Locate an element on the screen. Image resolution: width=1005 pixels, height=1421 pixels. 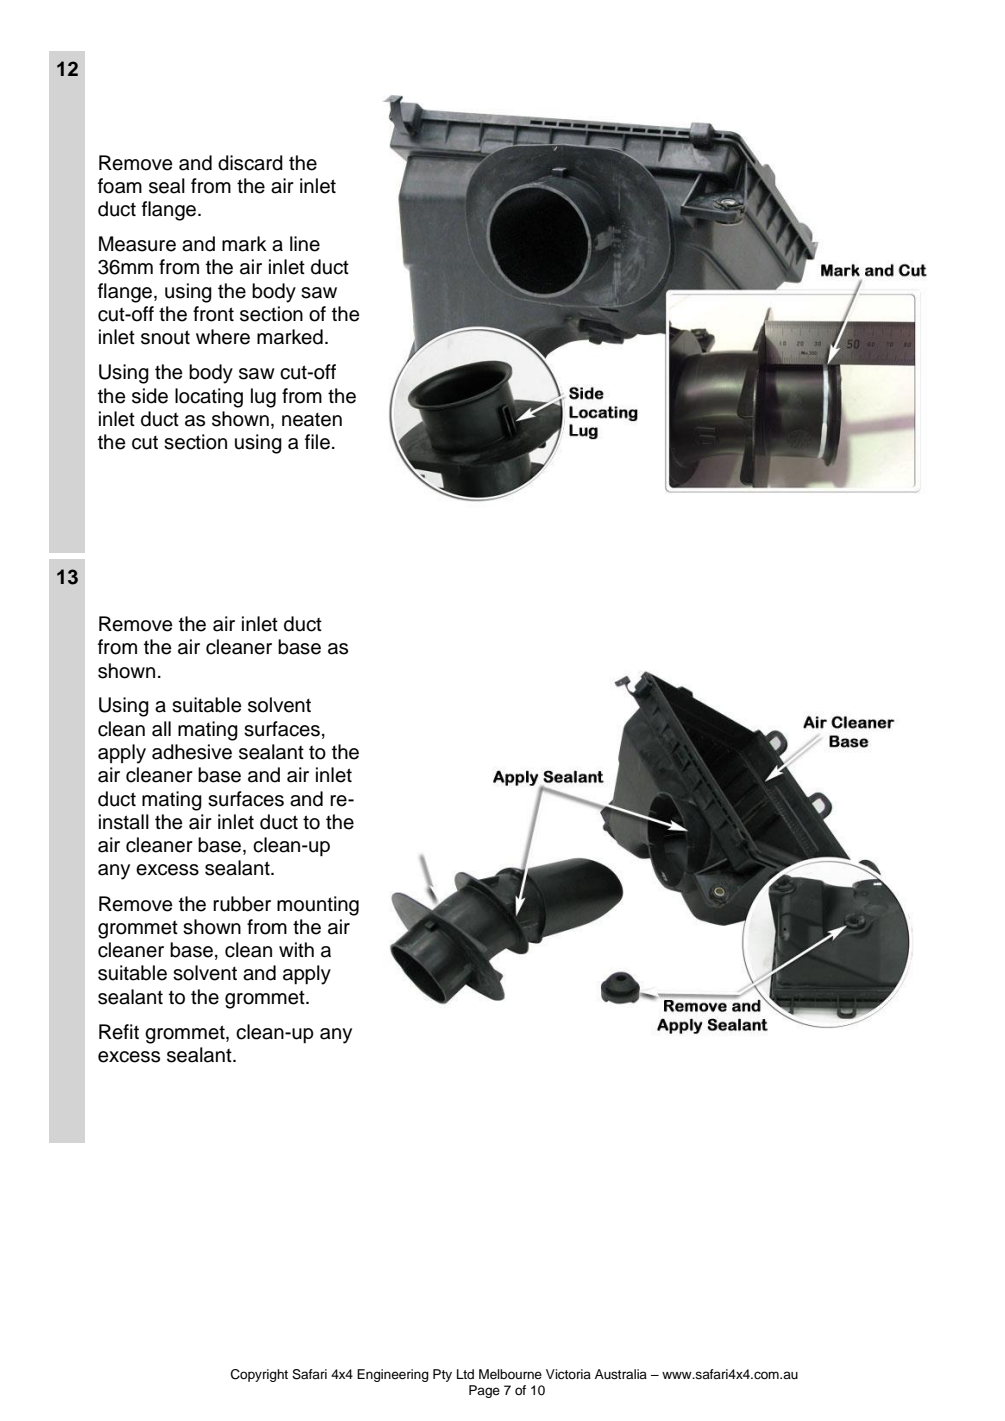
with is located at coordinates (296, 949).
